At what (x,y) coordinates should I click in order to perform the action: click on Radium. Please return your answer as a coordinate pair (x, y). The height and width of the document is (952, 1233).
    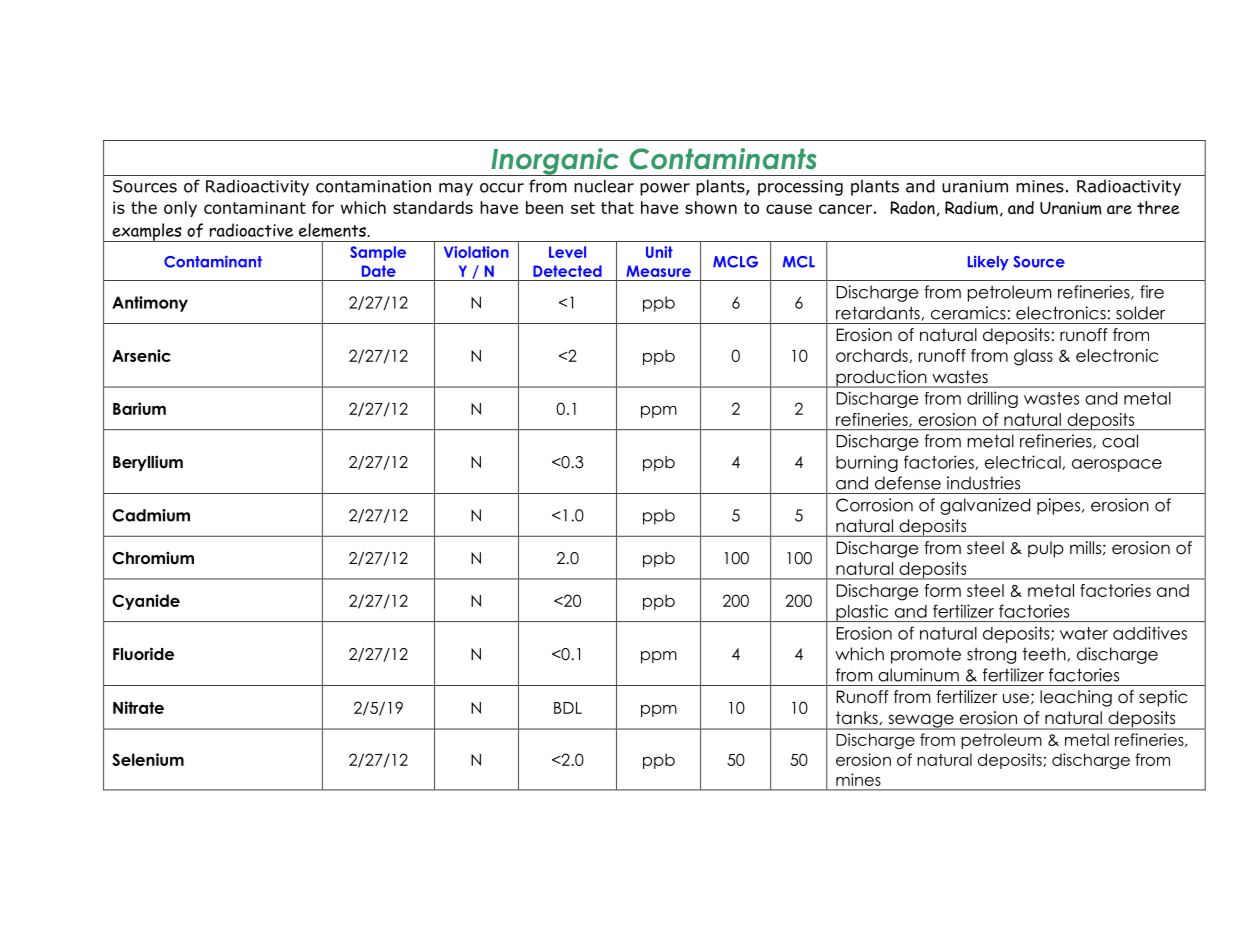
    Looking at the image, I should click on (971, 208).
